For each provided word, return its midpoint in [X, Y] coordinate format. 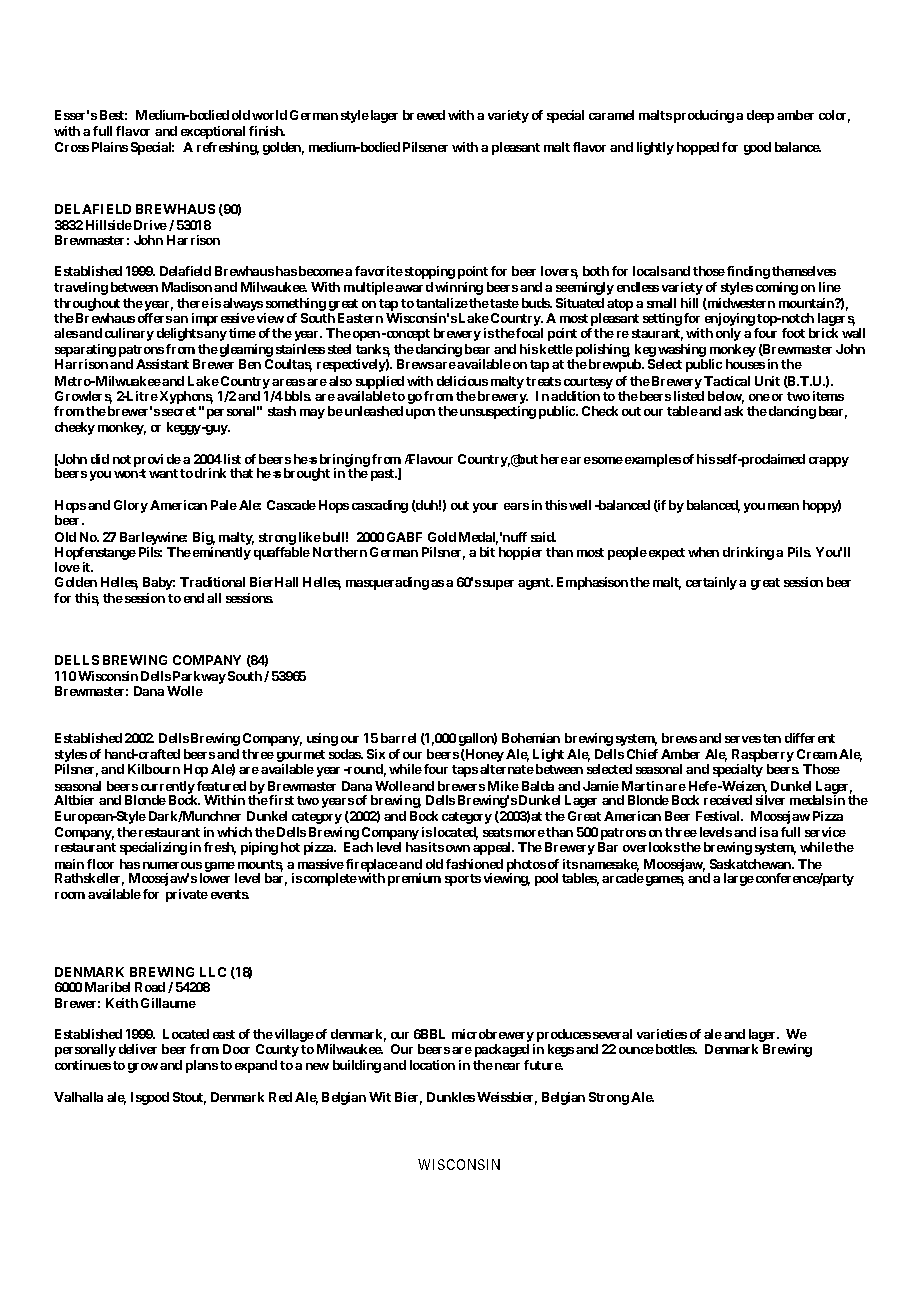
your [485, 508]
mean [783, 506]
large [739, 879]
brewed [424, 115]
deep [760, 116]
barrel [398, 738]
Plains [110, 147]
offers [155, 318]
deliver [138, 1049]
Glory [131, 506]
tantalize [442, 303]
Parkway [199, 679]
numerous [172, 865]
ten [772, 738]
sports [463, 880]
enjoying [731, 321]
